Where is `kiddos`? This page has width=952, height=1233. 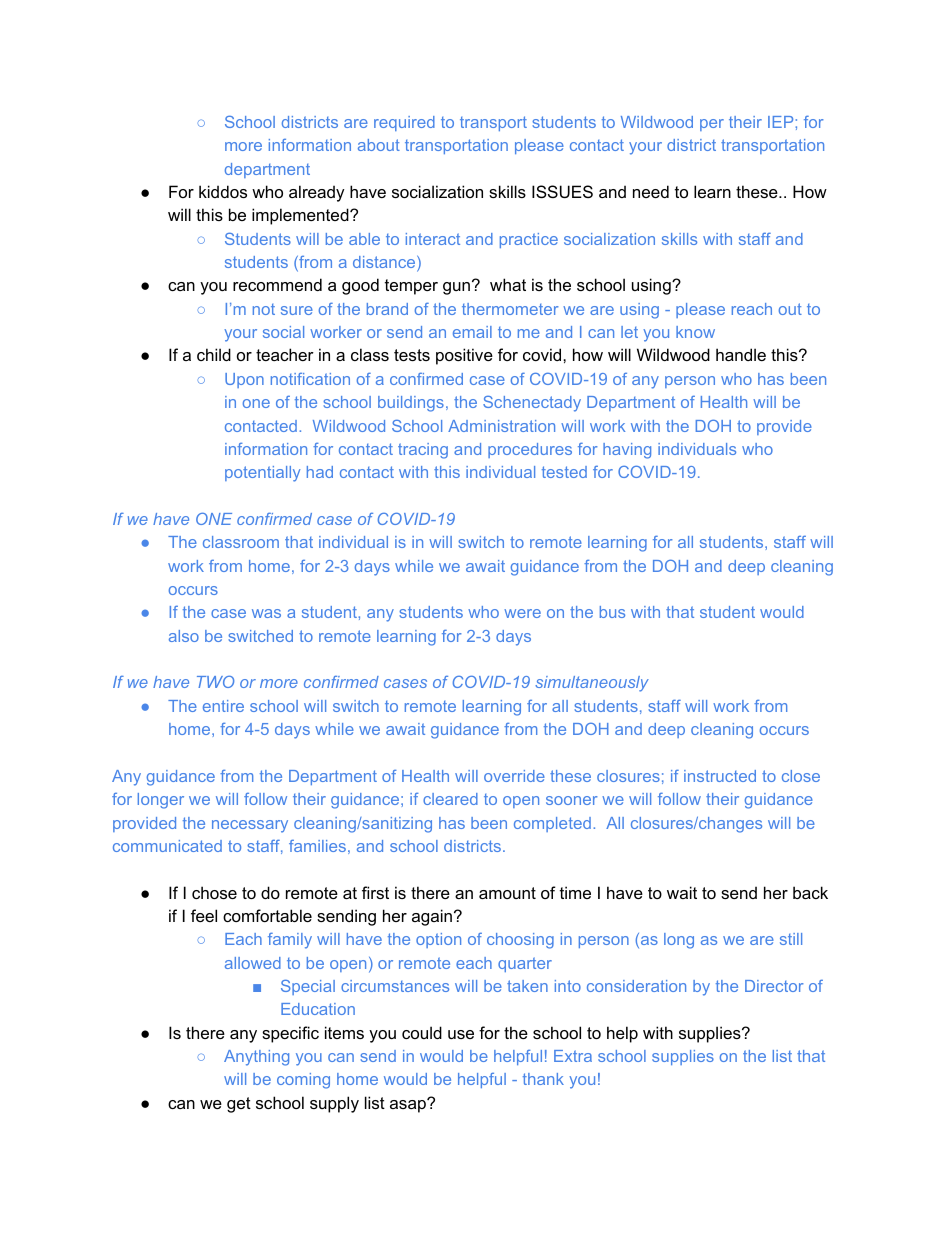 kiddos is located at coordinates (223, 191).
